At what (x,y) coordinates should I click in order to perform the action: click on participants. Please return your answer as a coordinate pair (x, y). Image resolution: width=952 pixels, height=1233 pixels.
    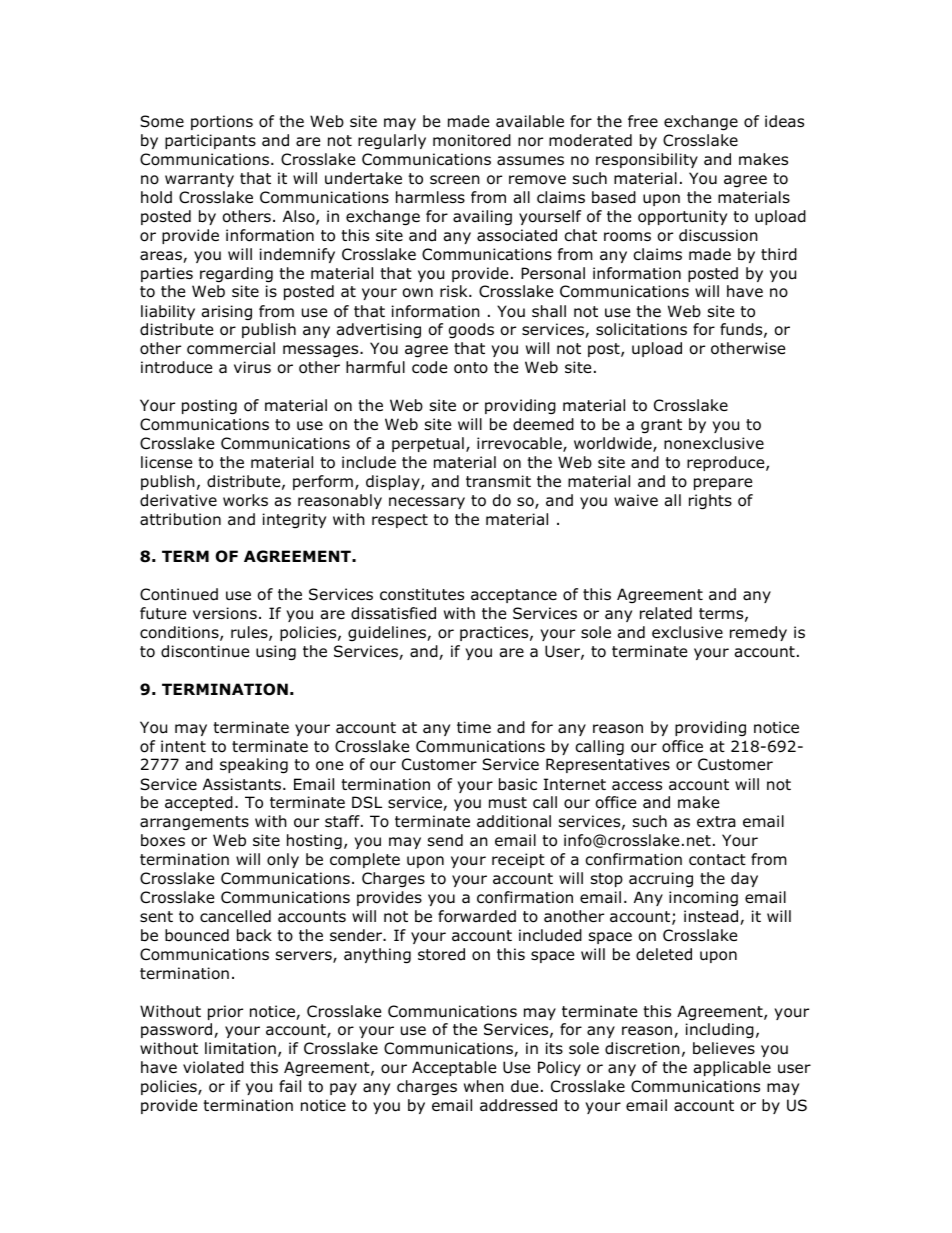
    Looking at the image, I should click on (210, 141).
